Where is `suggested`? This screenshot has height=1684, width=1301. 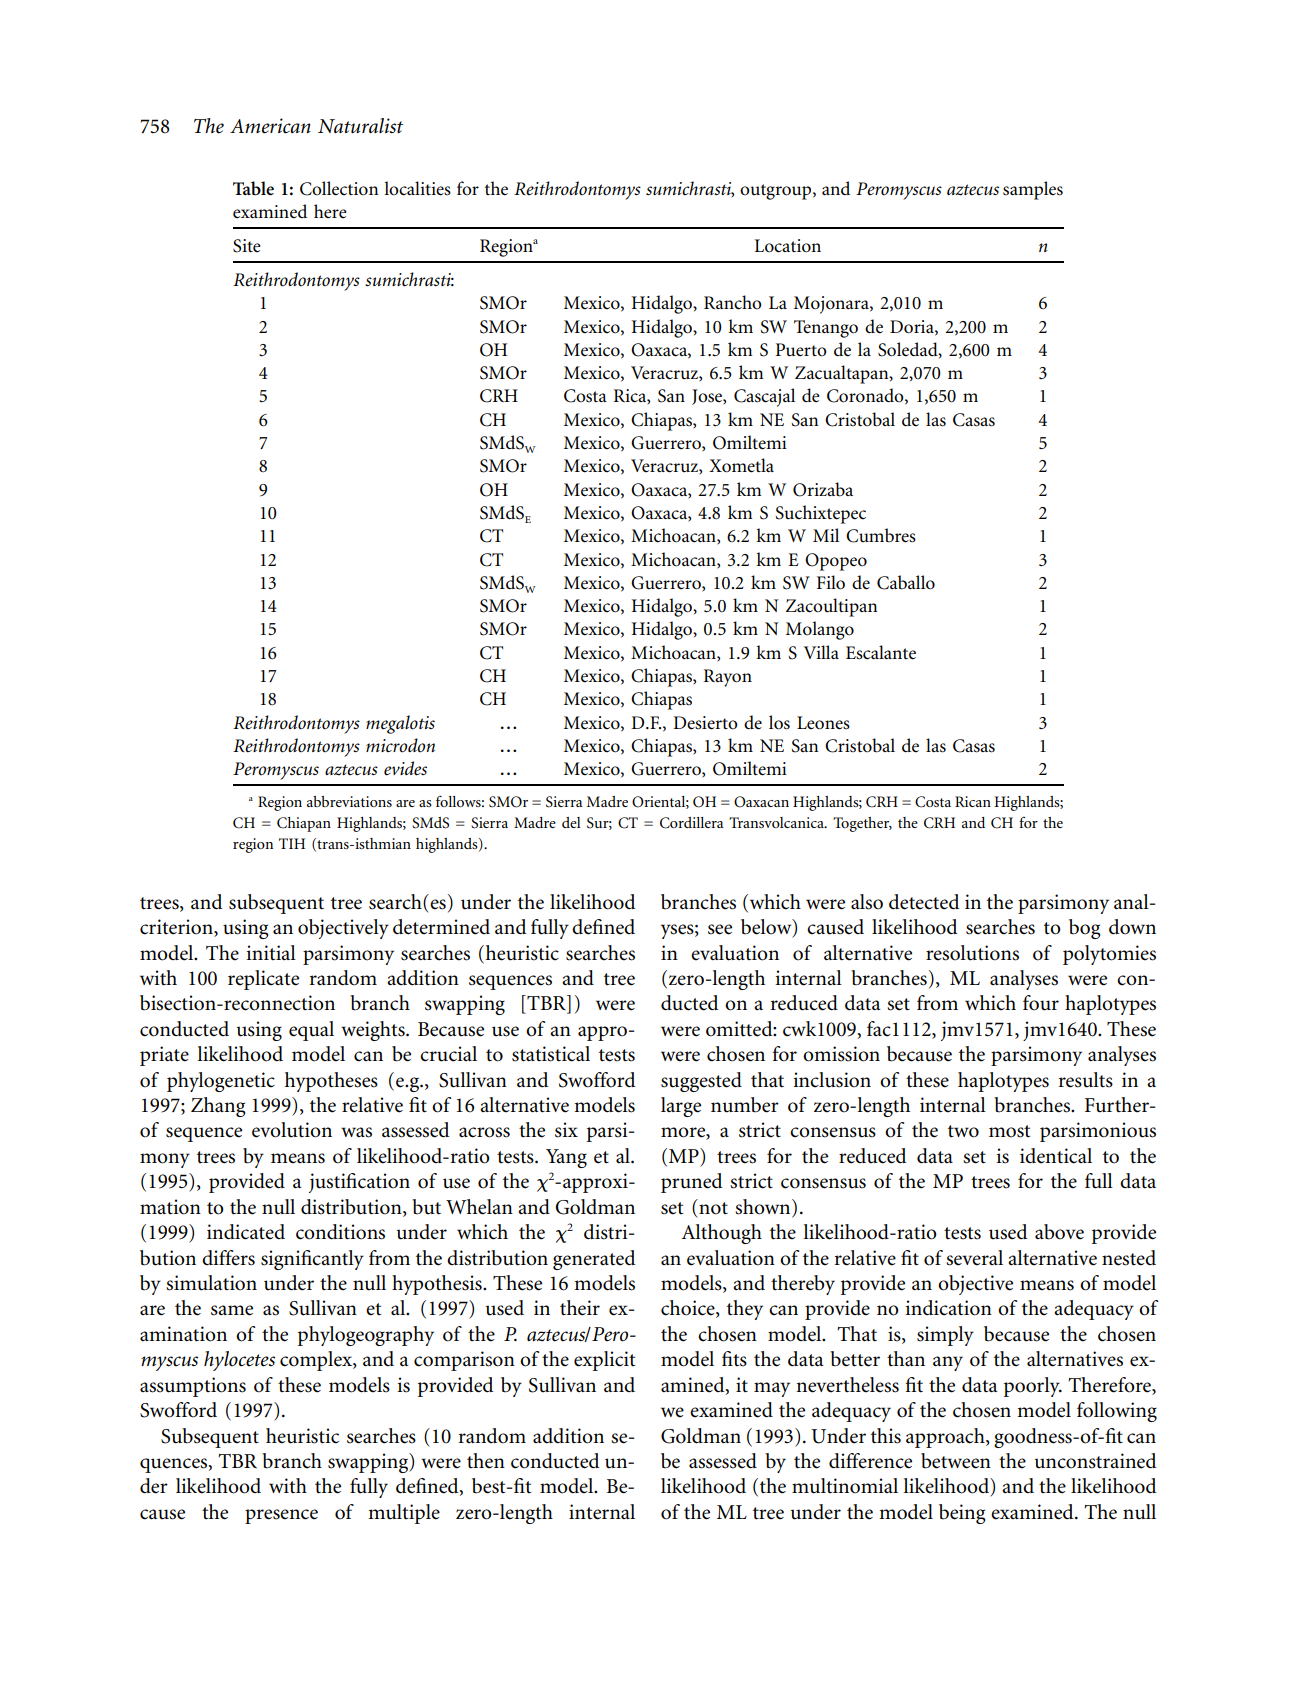 suggested is located at coordinates (701, 1082).
